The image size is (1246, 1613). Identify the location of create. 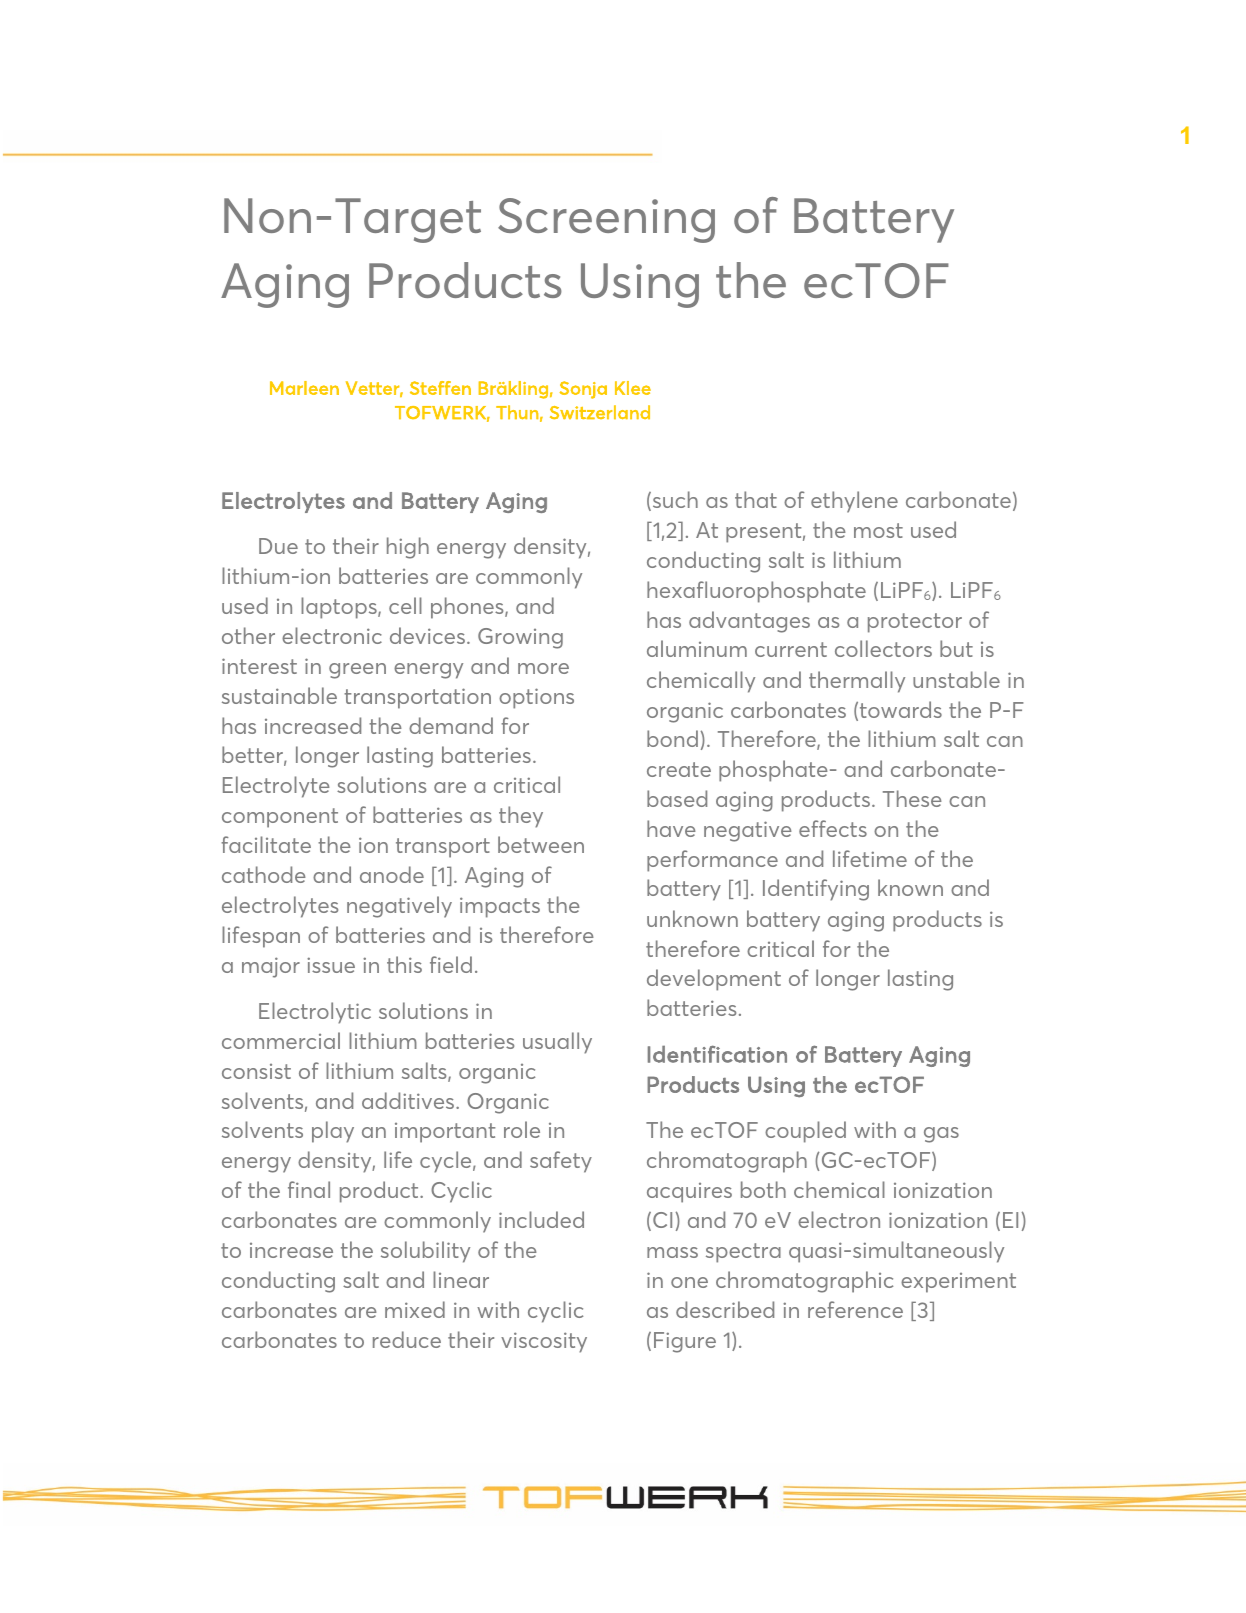
(679, 769).
